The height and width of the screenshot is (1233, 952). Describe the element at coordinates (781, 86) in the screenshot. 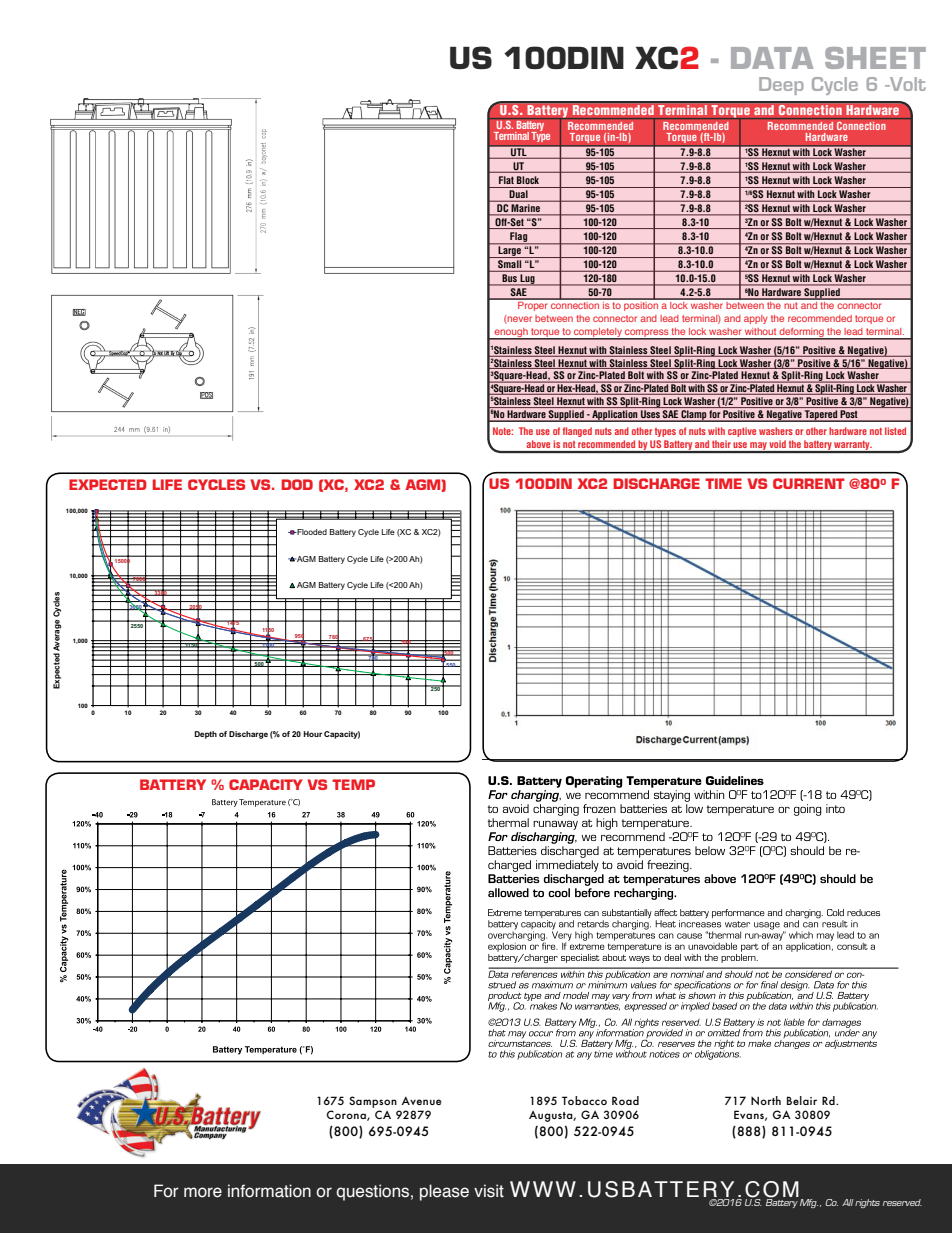

I see `Deep` at that location.
